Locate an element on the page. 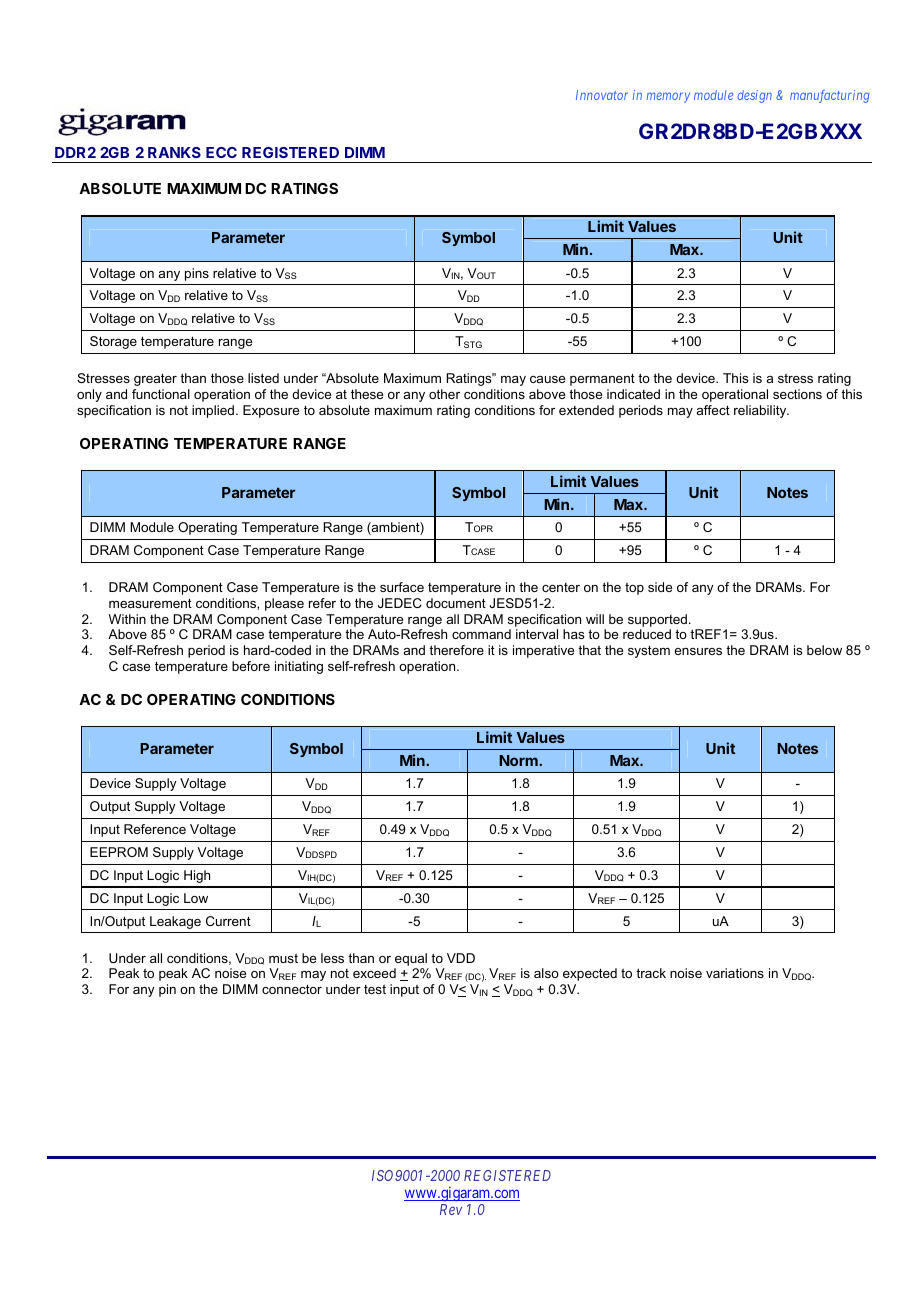  RANKS is located at coordinates (174, 152).
